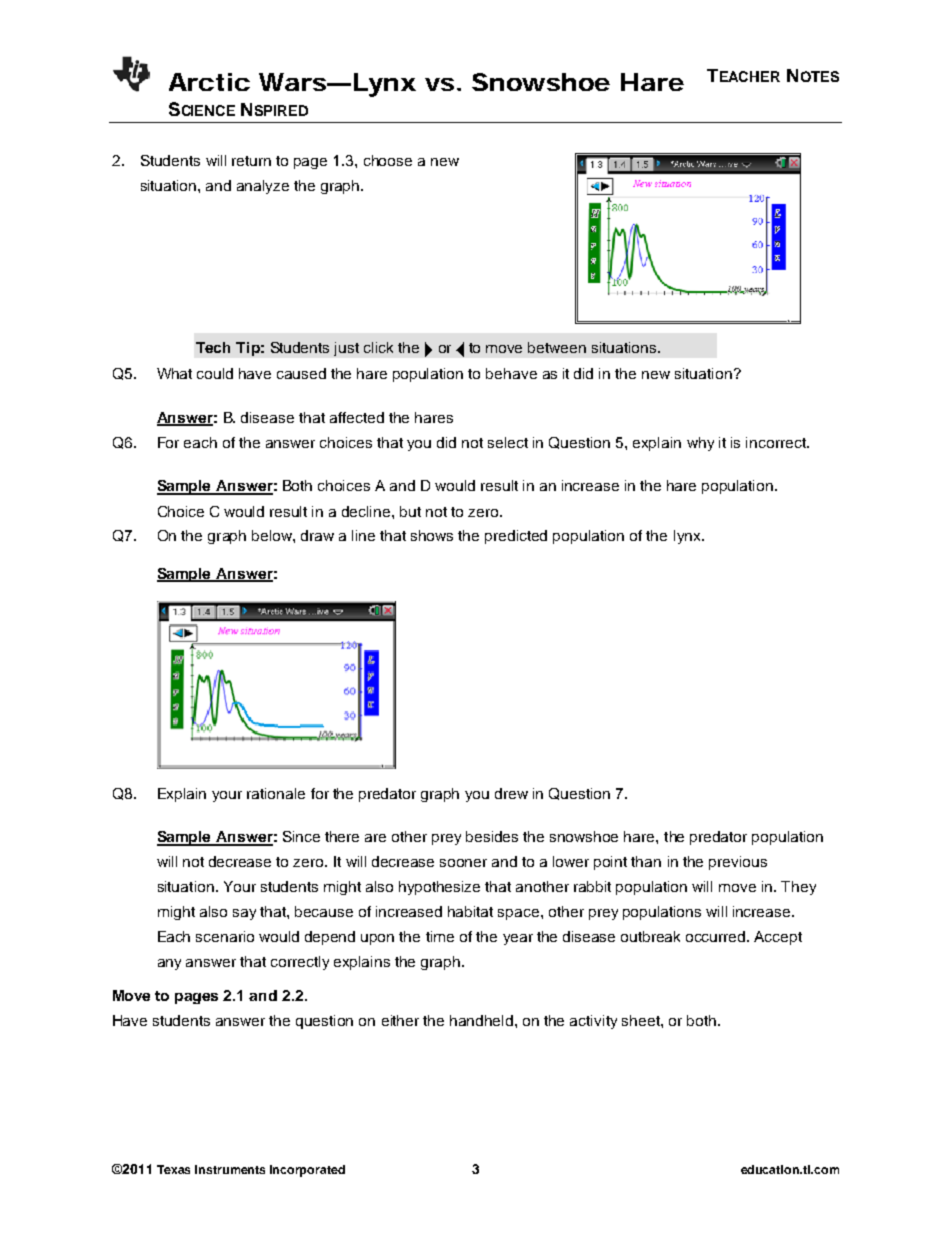 This document has height=1233, width=952. Describe the element at coordinates (230, 1169) in the document. I see `Instruments` at that location.
